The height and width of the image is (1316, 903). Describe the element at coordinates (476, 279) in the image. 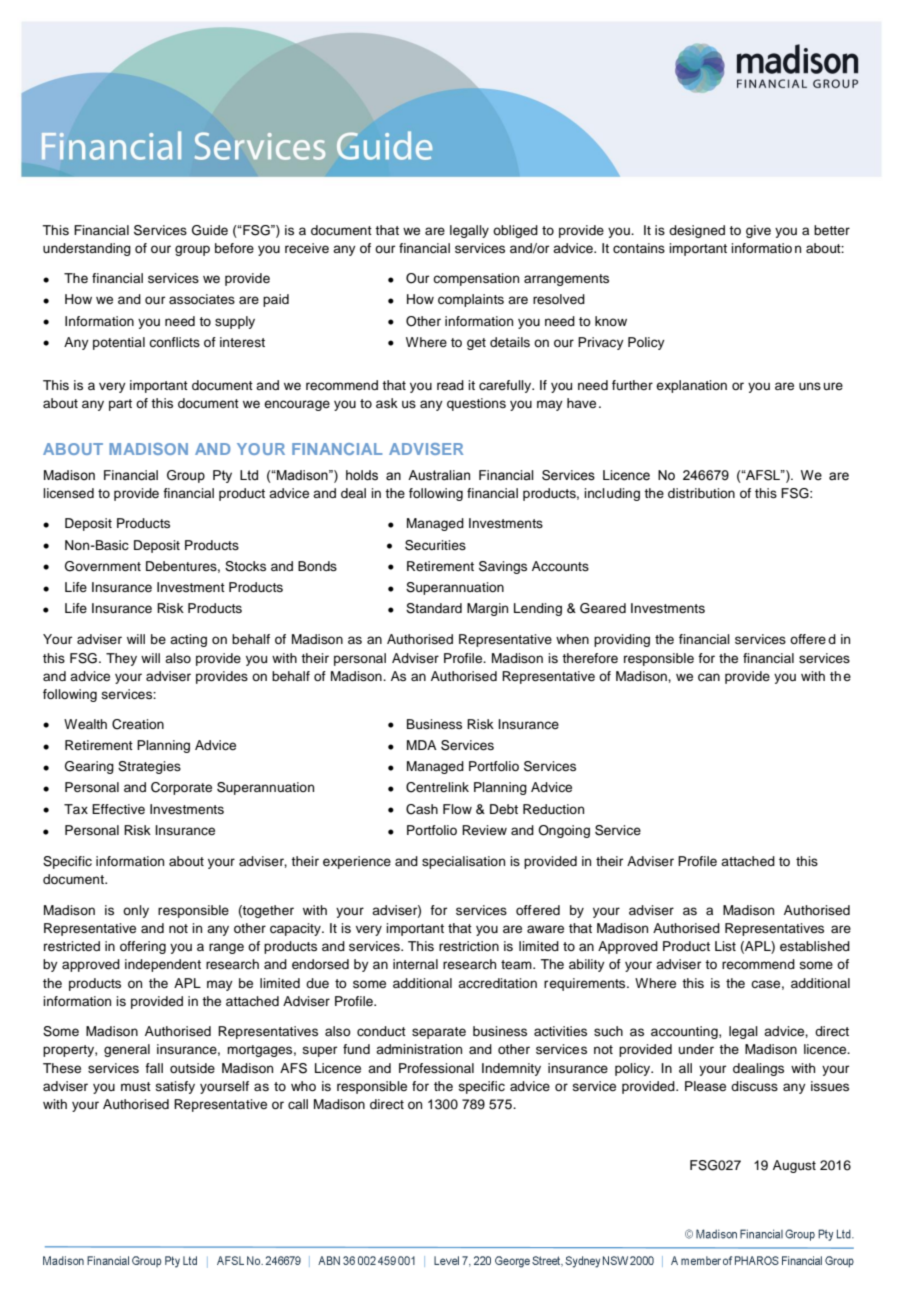

I see `compensation` at that location.
